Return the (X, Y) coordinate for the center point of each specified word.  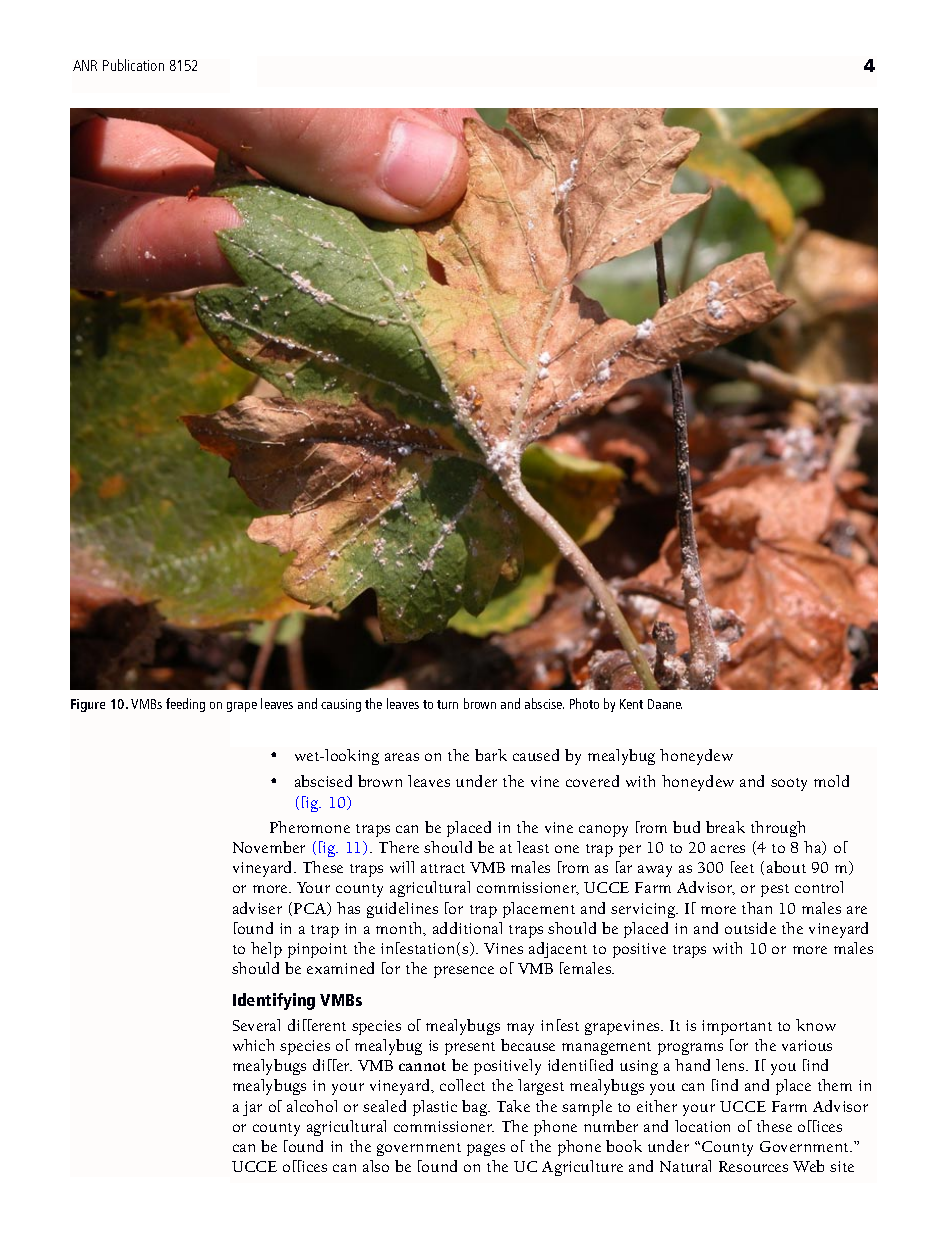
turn (447, 704)
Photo (584, 703)
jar (252, 1108)
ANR (85, 65)
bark (491, 755)
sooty (789, 784)
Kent (631, 704)
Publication (133, 65)
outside (750, 928)
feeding (185, 705)
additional (467, 928)
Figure (88, 705)
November (269, 847)
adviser (257, 908)
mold (831, 781)
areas (402, 757)
